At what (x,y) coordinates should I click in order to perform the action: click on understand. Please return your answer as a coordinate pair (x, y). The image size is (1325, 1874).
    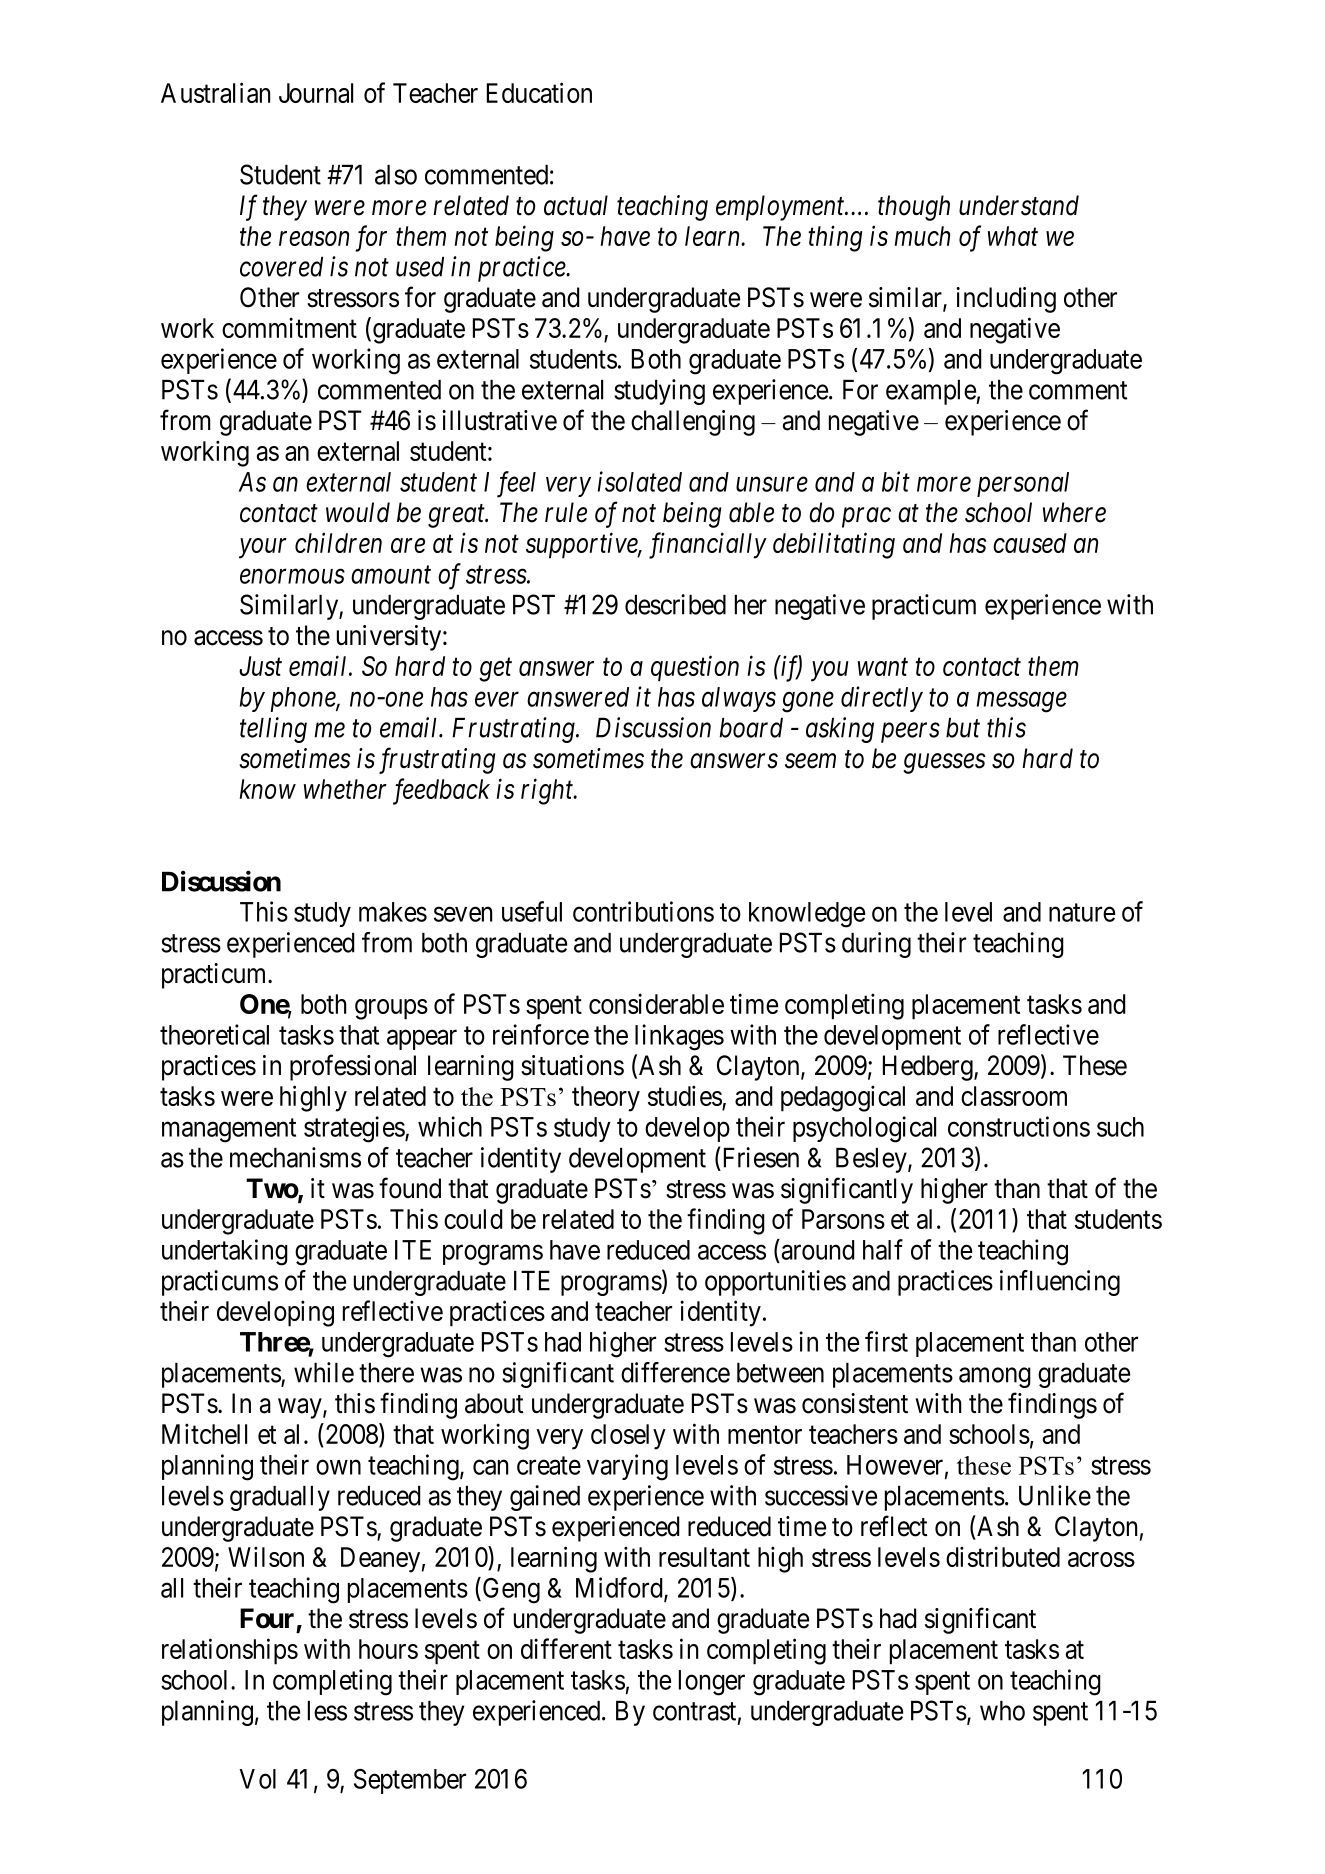
    Looking at the image, I should click on (1019, 205).
